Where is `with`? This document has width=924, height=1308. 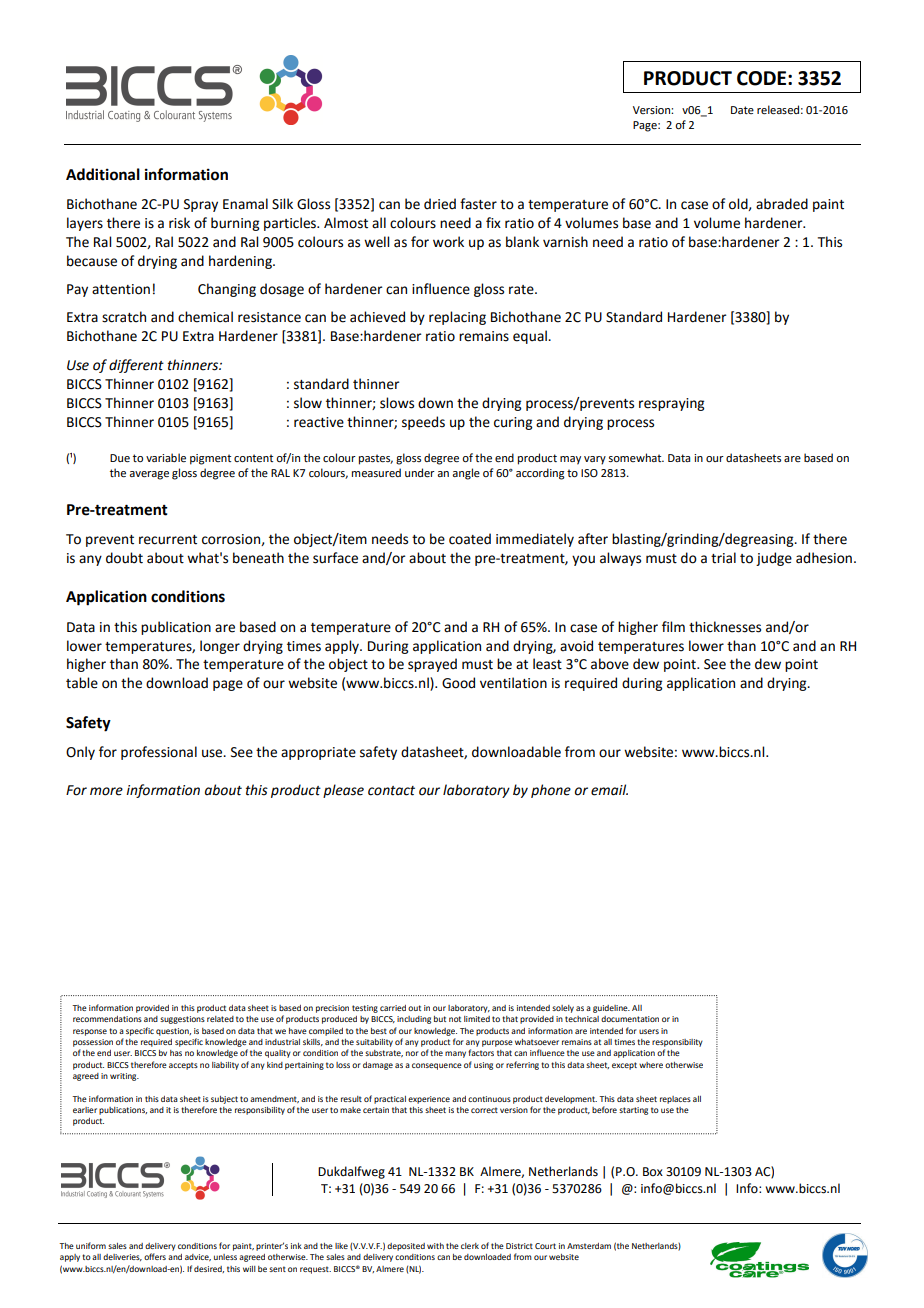
with is located at coordinates (435, 1246).
